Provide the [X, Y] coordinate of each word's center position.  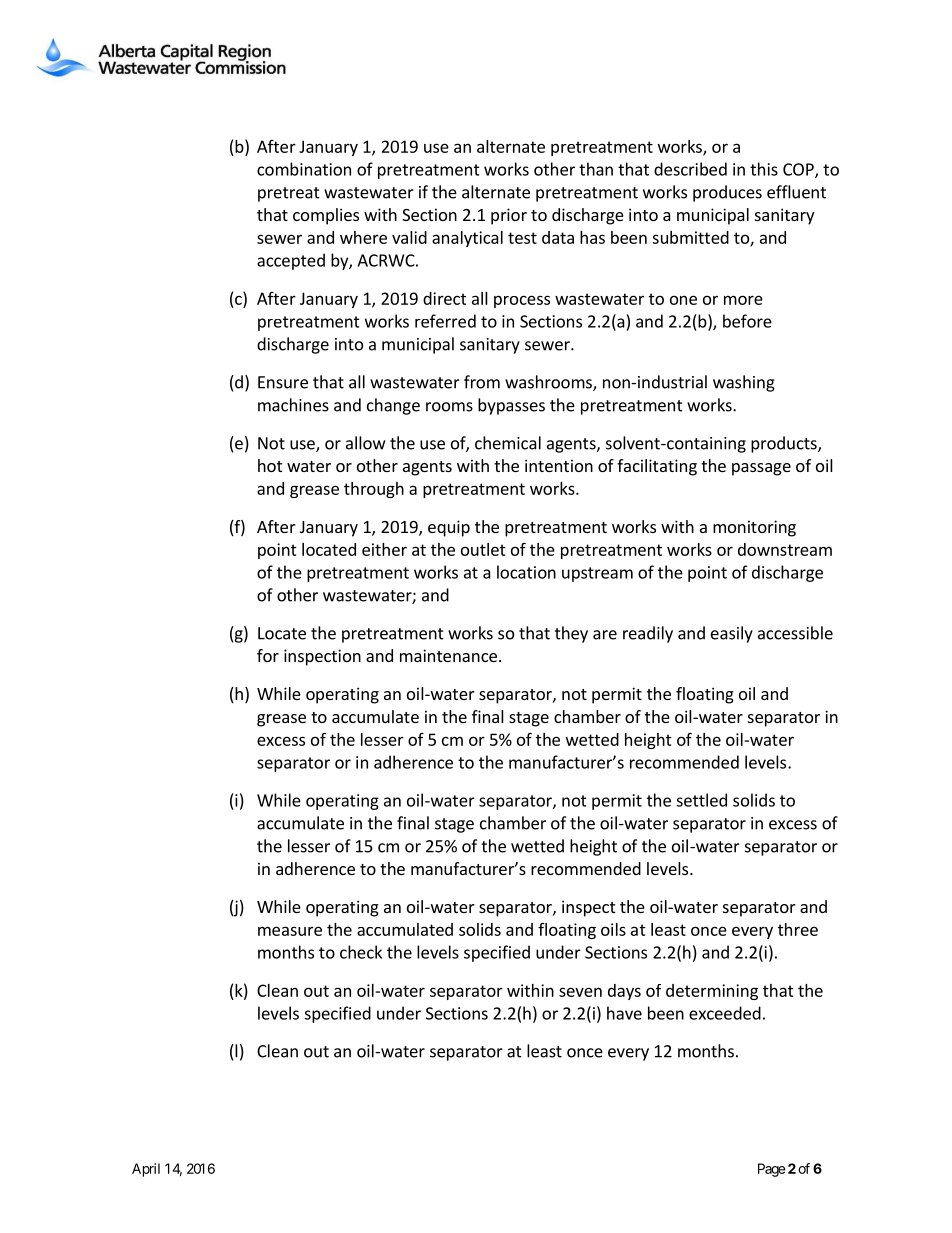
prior [509, 216]
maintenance [448, 655]
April [146, 1170]
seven [580, 992]
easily [732, 634]
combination [304, 169]
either [384, 549]
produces [727, 193]
